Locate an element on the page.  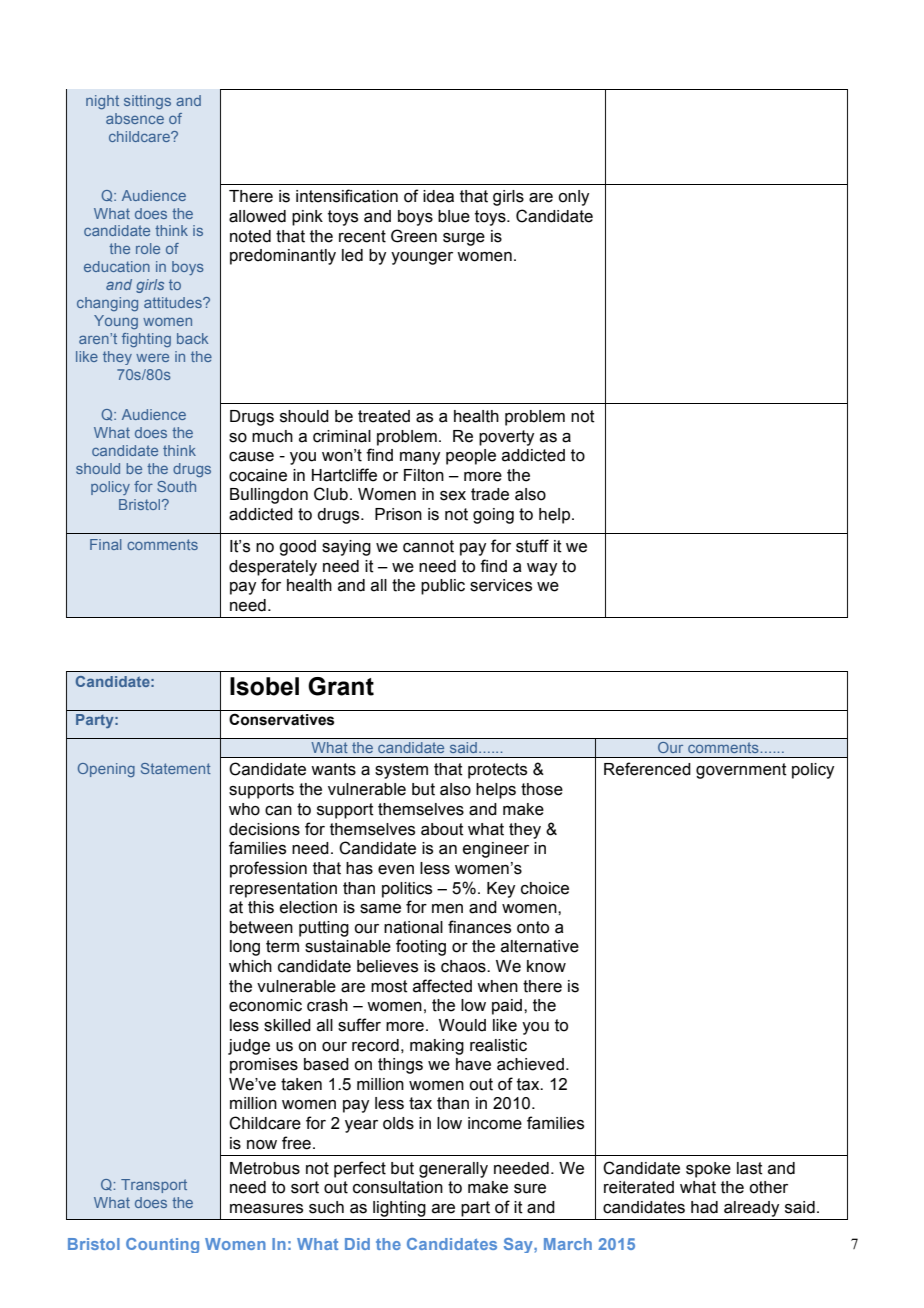
Transport is located at coordinates (154, 1186).
